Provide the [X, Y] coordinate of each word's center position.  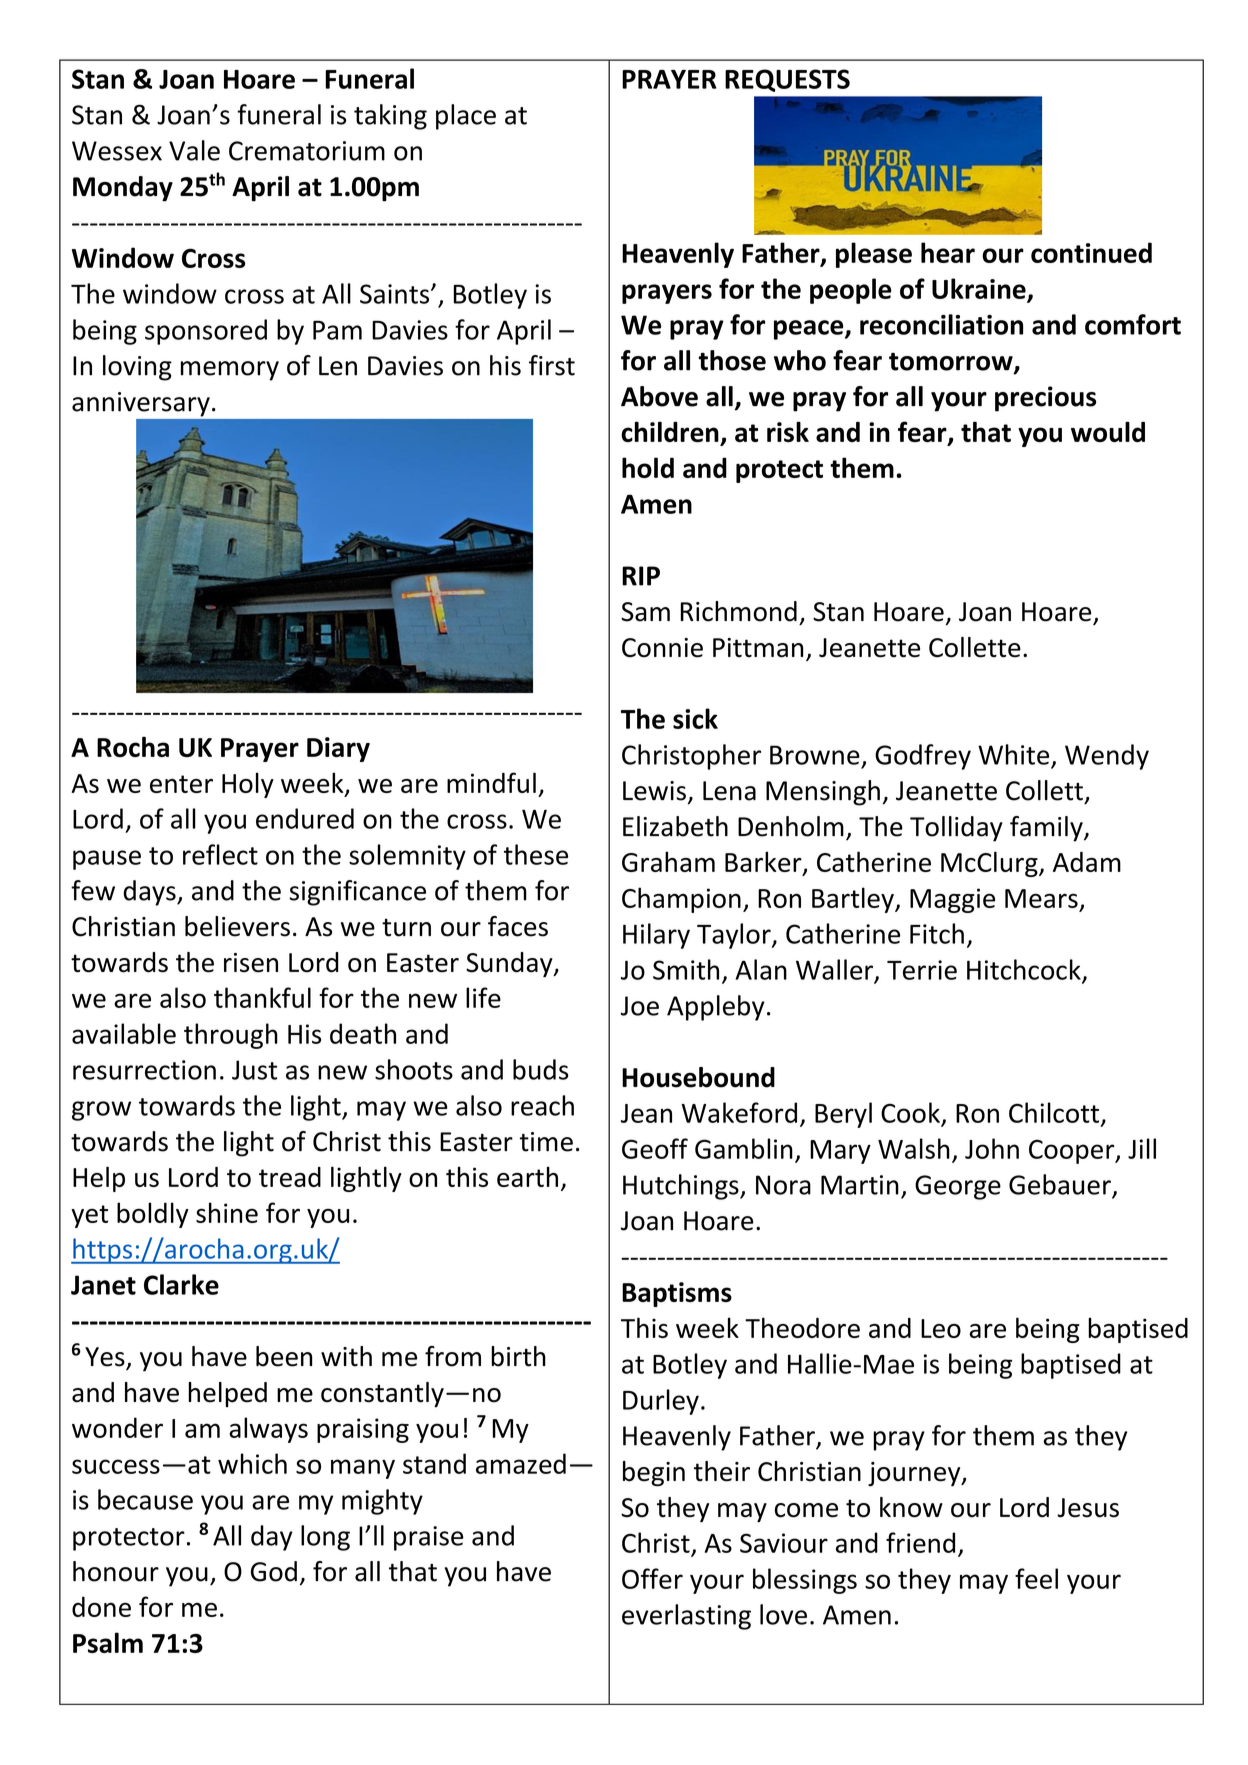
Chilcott [1055, 1113]
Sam [645, 612]
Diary [338, 749]
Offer [652, 1578]
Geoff [655, 1148]
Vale [194, 150]
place [466, 117]
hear [948, 252]
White [1013, 754]
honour [116, 1571]
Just [254, 1070]
